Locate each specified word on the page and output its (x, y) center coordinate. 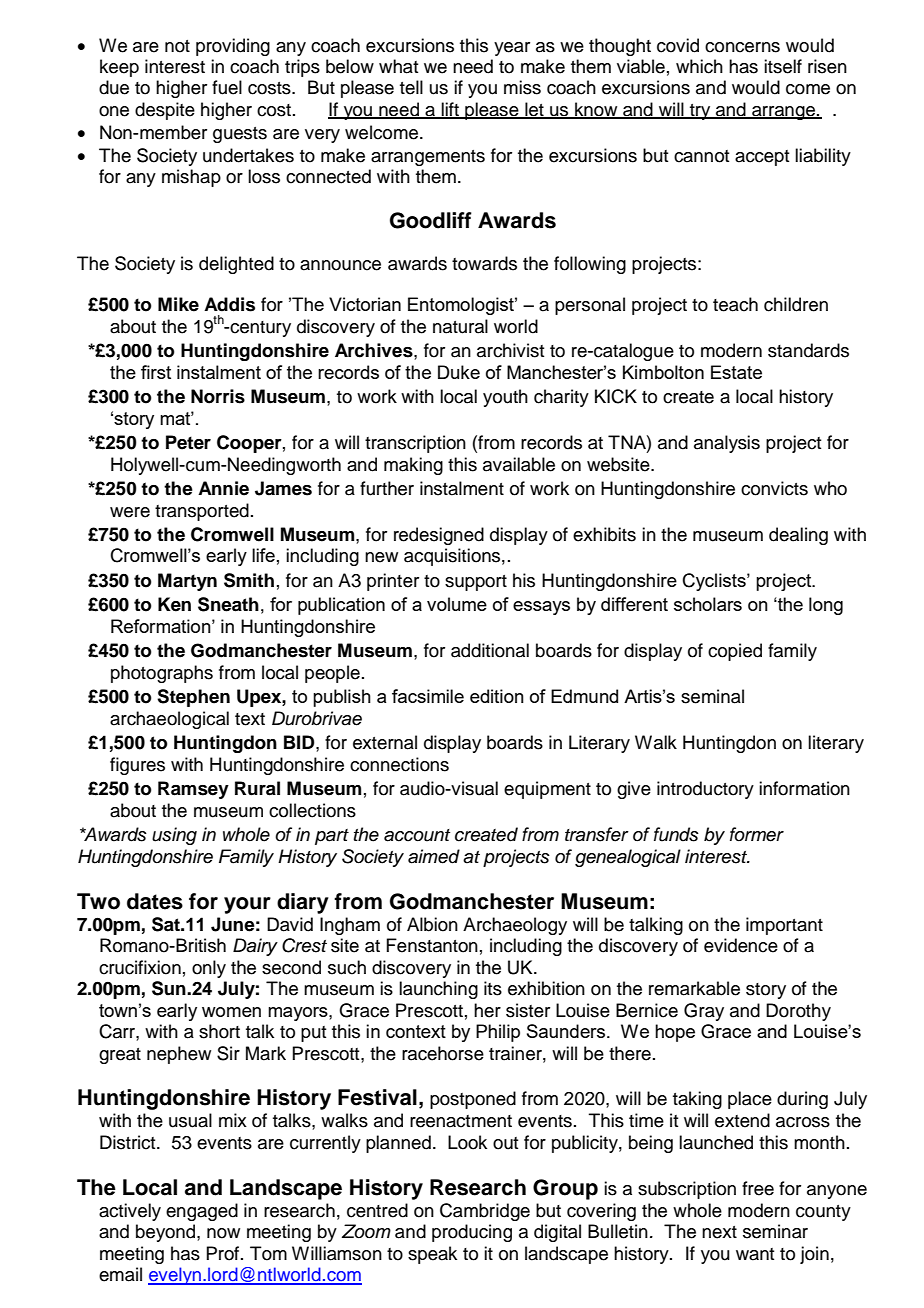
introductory (705, 790)
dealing (798, 536)
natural (460, 326)
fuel (227, 87)
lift (450, 110)
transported (202, 512)
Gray (704, 1012)
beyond (167, 1233)
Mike (178, 304)
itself (783, 66)
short (219, 1031)
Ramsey (193, 790)
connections (399, 764)
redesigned (439, 536)
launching (438, 990)
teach (735, 304)
